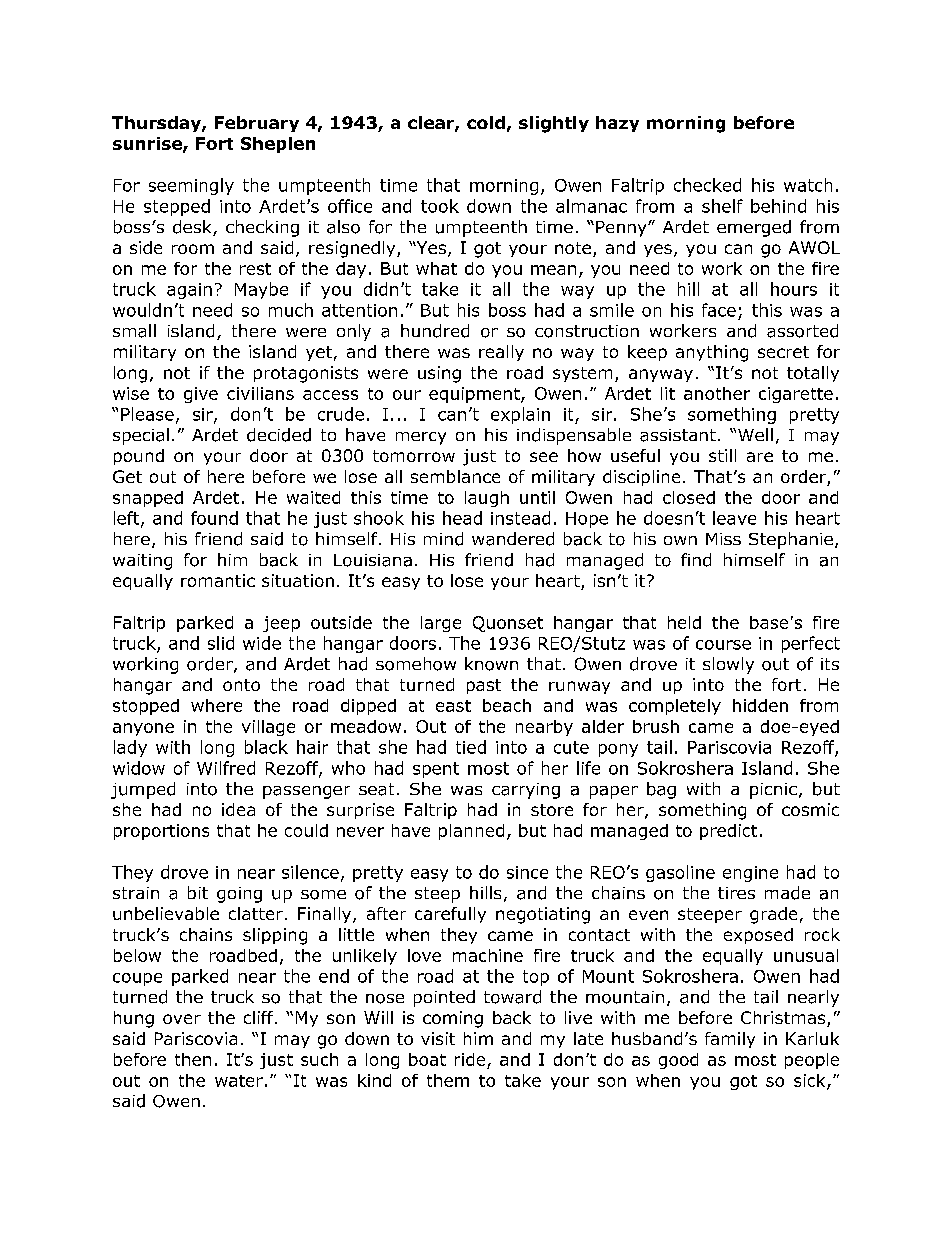 Image resolution: width=952 pixels, height=1233 pixels. I want to click on Wilfred, so click(226, 768).
